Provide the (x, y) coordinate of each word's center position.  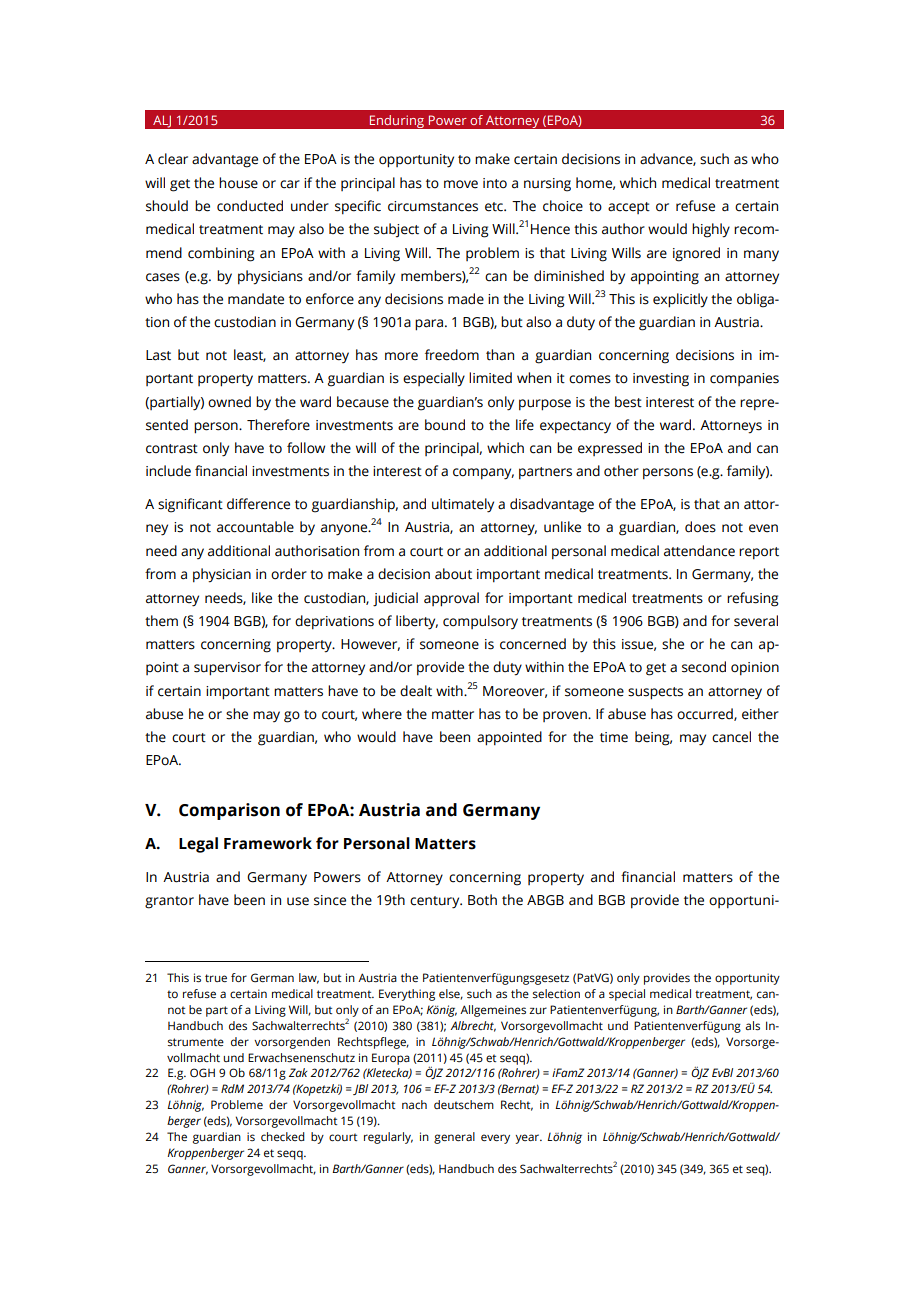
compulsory (480, 622)
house (238, 183)
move (461, 184)
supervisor (227, 669)
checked (283, 1136)
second (704, 667)
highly (711, 230)
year (528, 1139)
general (454, 1138)
